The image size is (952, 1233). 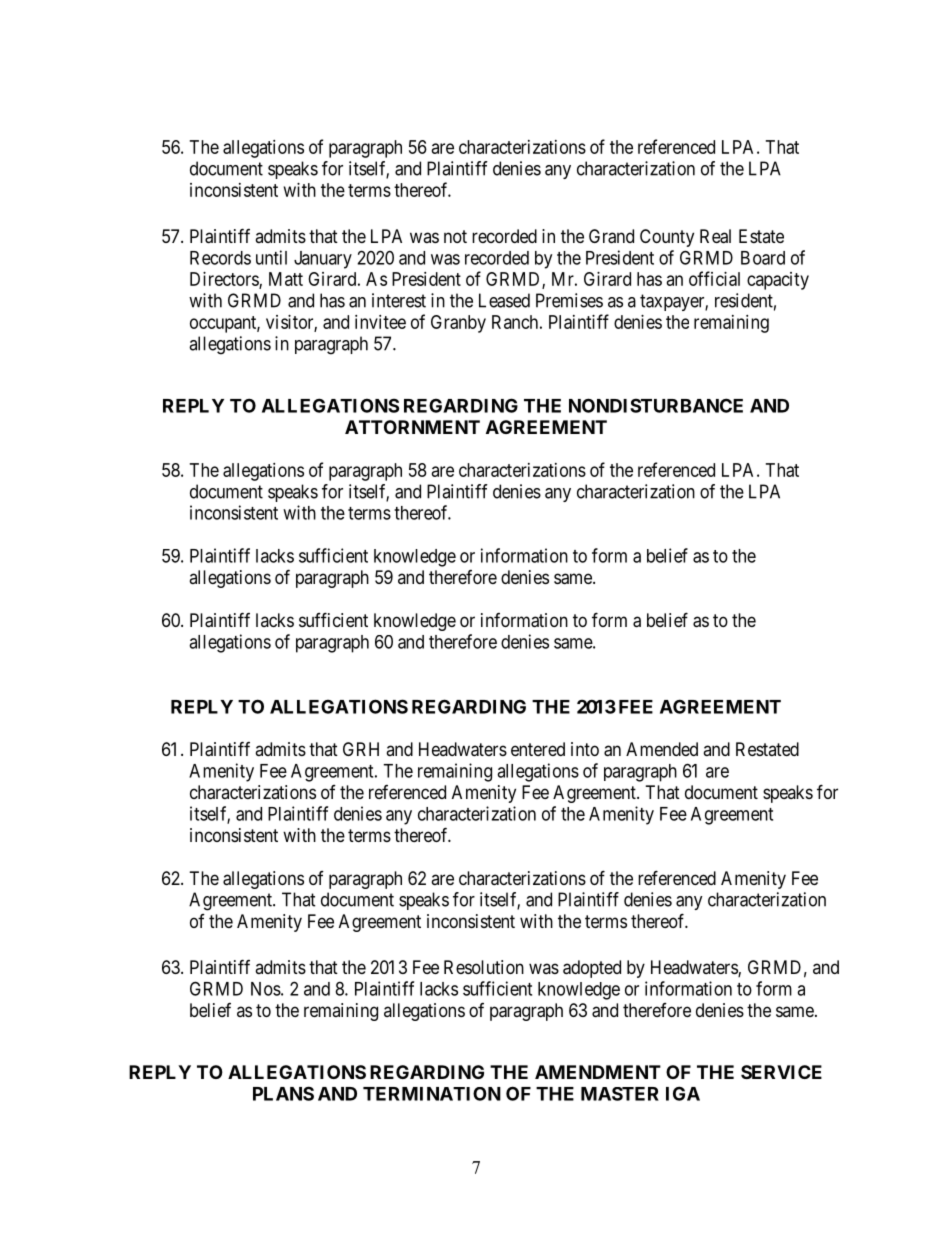 What do you see at coordinates (683, 1093) in the image?
I see `IGA` at bounding box center [683, 1093].
